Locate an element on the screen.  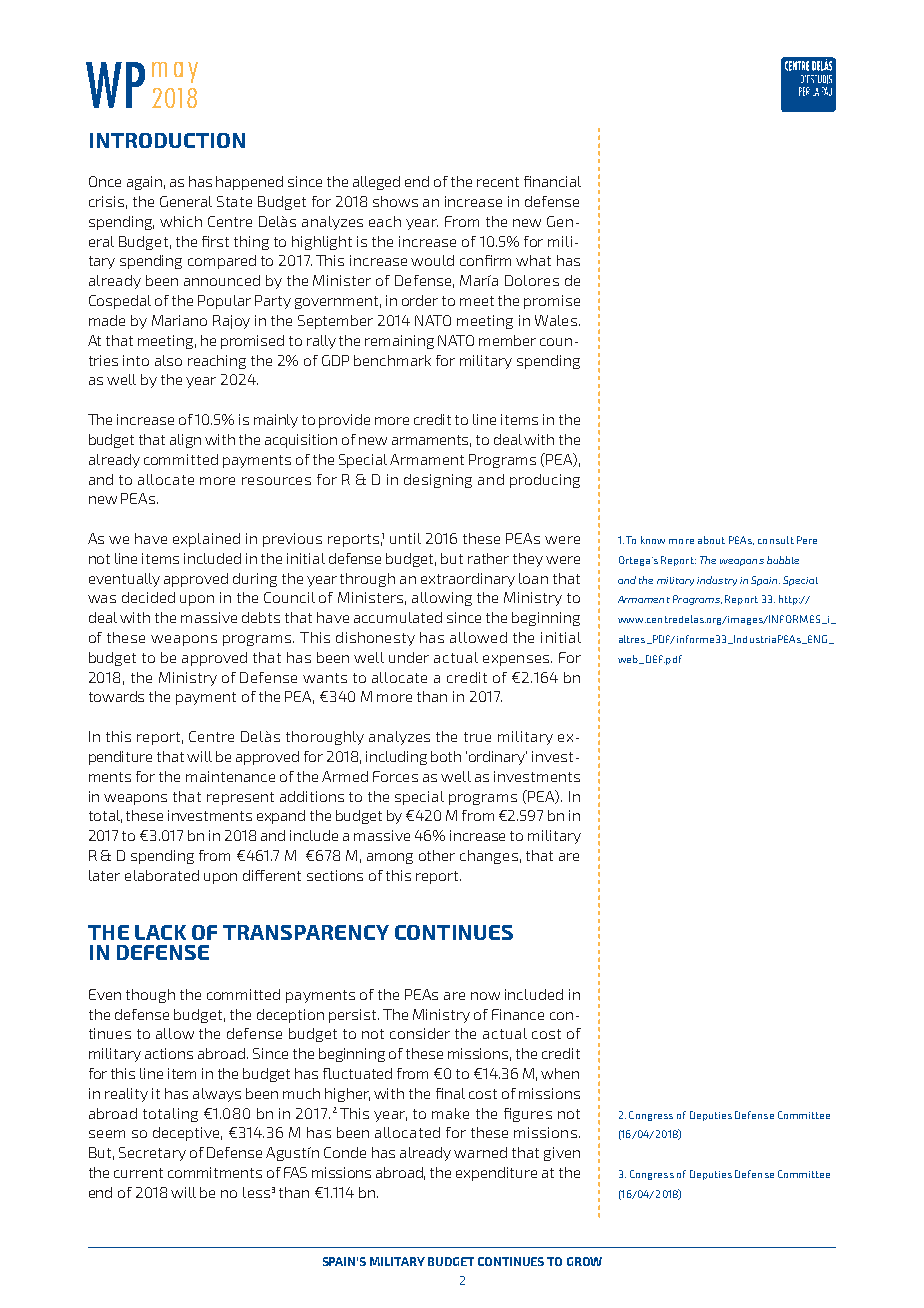
Introduction is located at coordinates (167, 140).
